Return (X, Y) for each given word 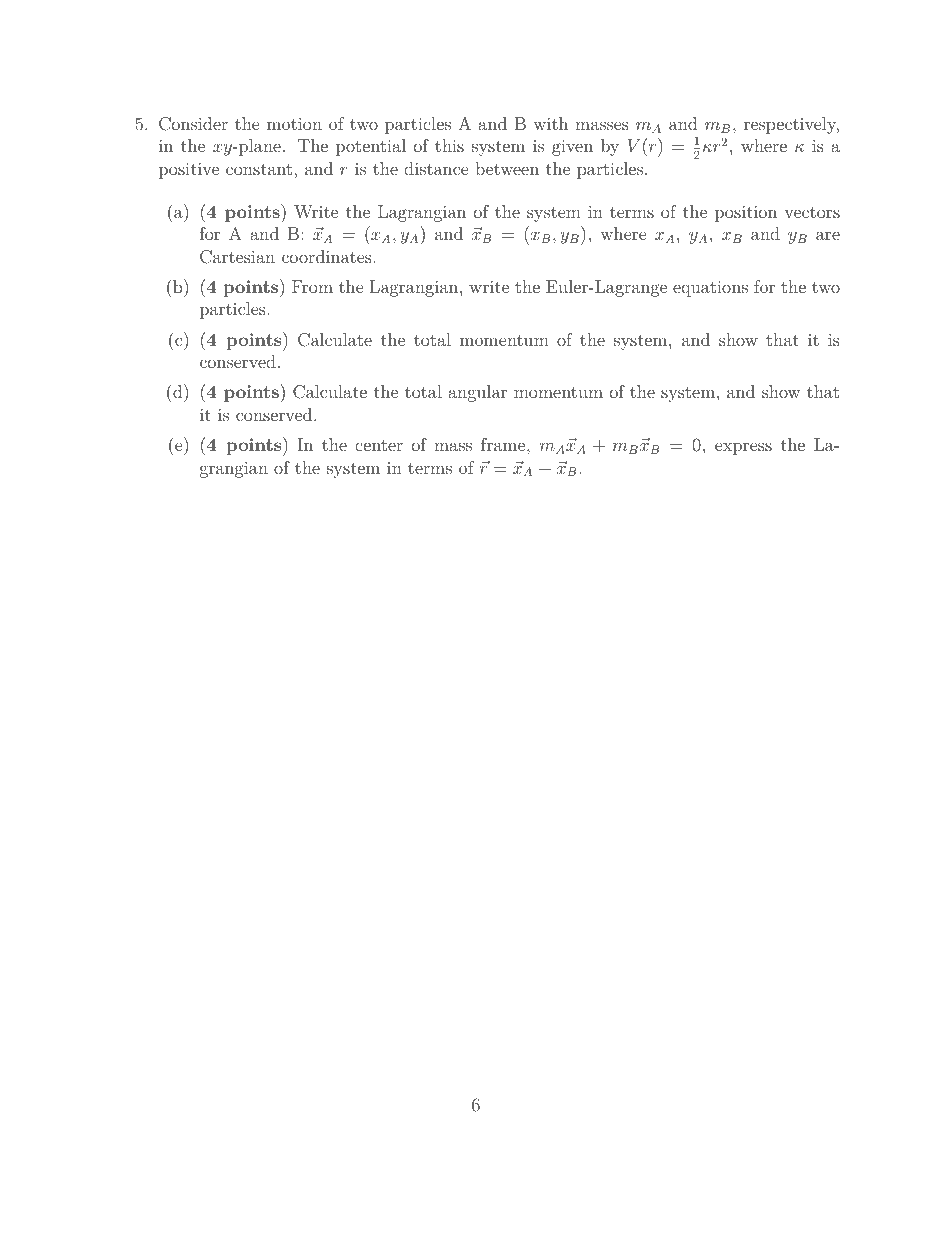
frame (504, 444)
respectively (791, 125)
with (550, 123)
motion (294, 124)
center (379, 445)
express (743, 448)
